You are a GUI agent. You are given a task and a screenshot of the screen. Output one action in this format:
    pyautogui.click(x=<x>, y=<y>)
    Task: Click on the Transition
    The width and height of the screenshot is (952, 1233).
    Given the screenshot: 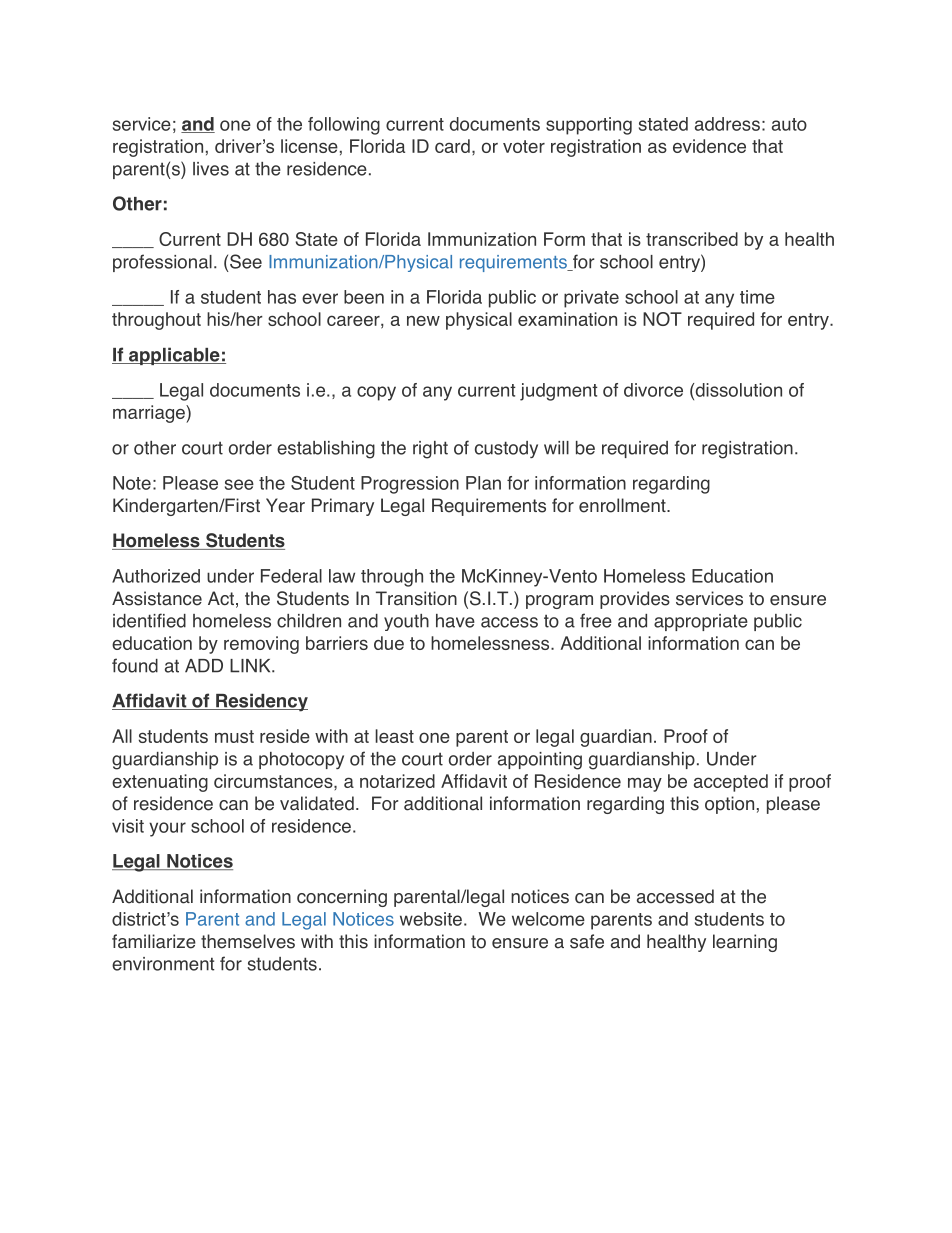 What is the action you would take?
    pyautogui.click(x=416, y=598)
